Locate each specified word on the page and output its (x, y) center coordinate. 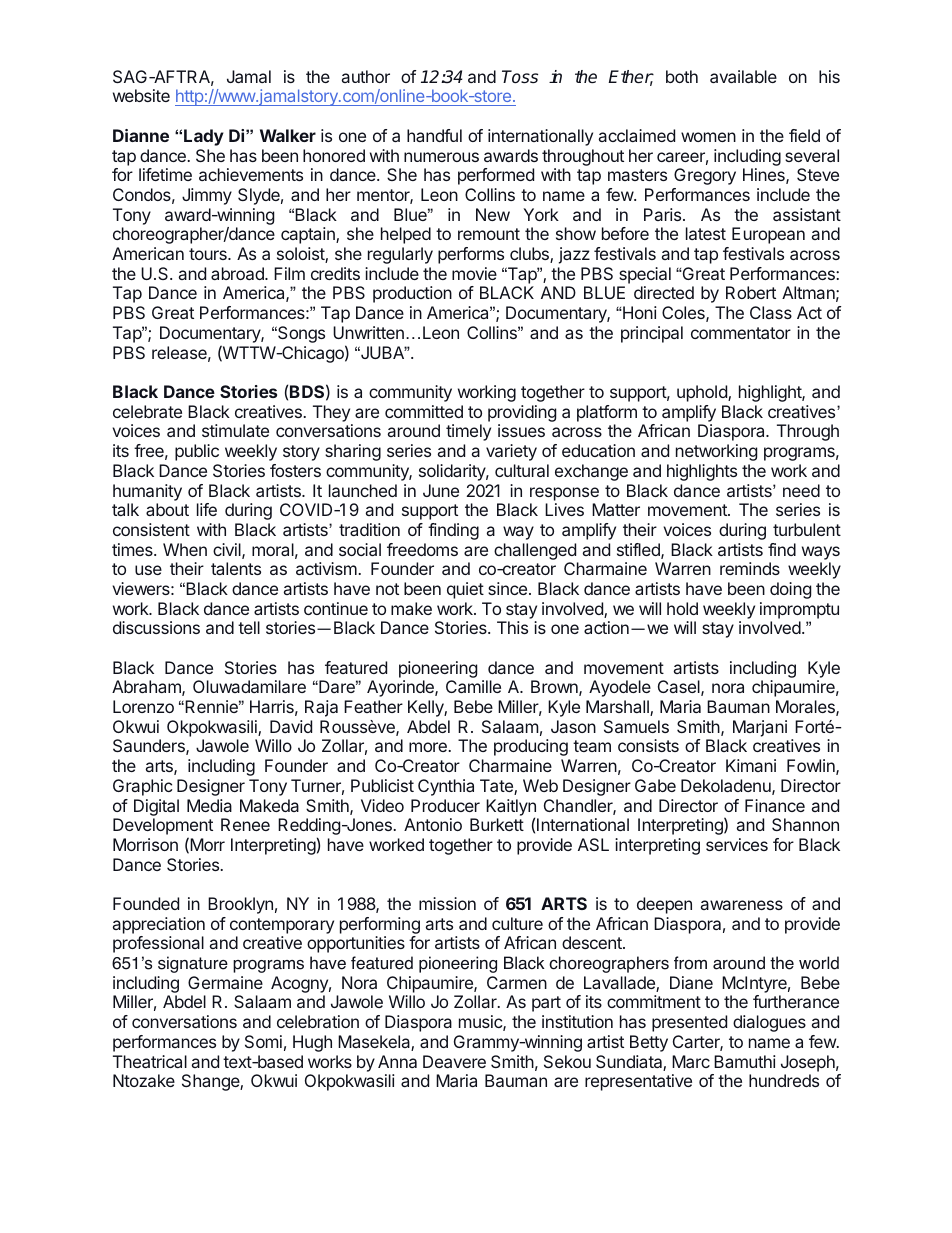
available (743, 76)
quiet (465, 590)
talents (236, 568)
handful (434, 135)
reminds (750, 568)
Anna (397, 1061)
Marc (691, 1061)
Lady (204, 137)
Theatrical (150, 1061)
